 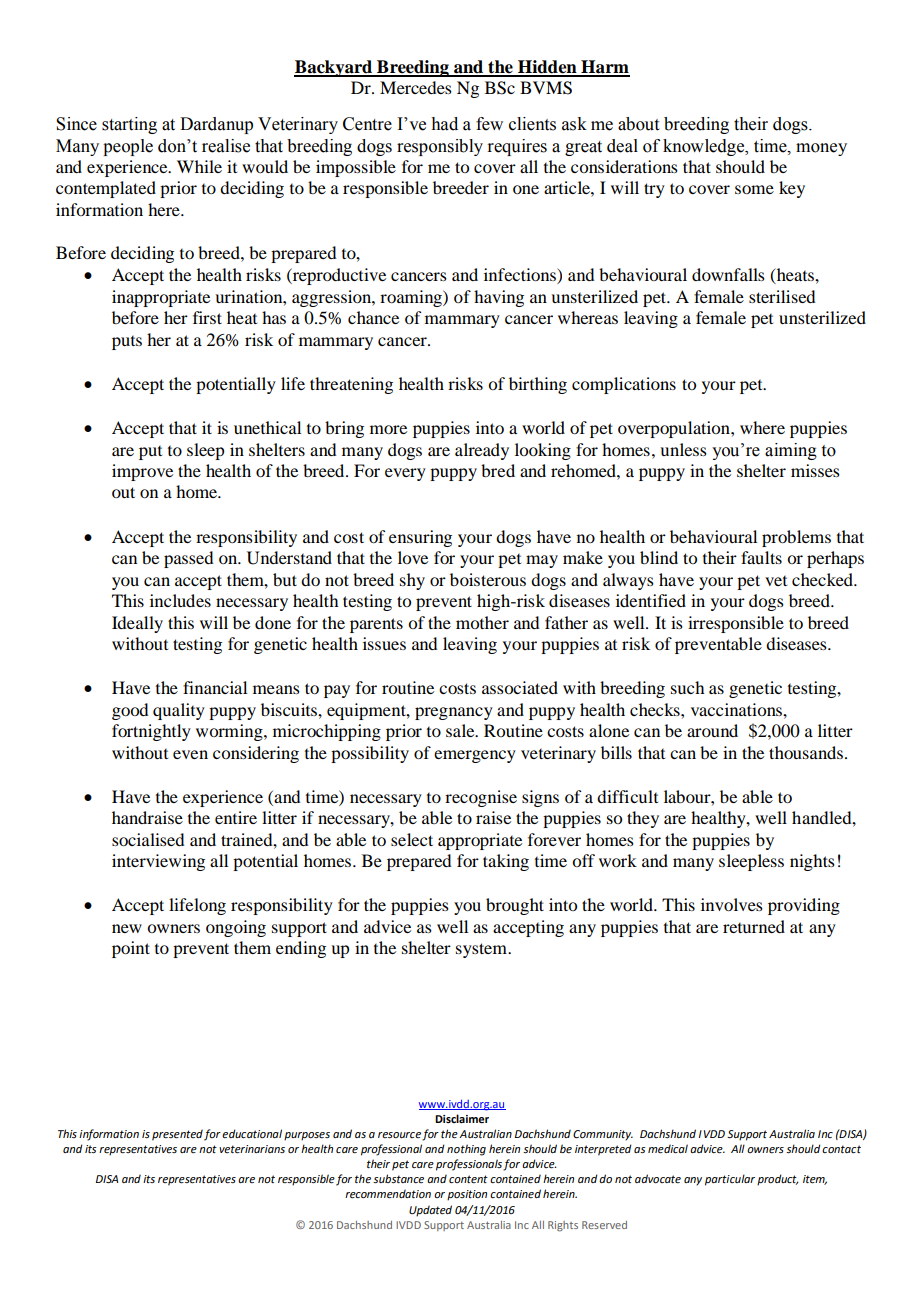 What do you see at coordinates (444, 124) in the document?
I see `had` at bounding box center [444, 124].
